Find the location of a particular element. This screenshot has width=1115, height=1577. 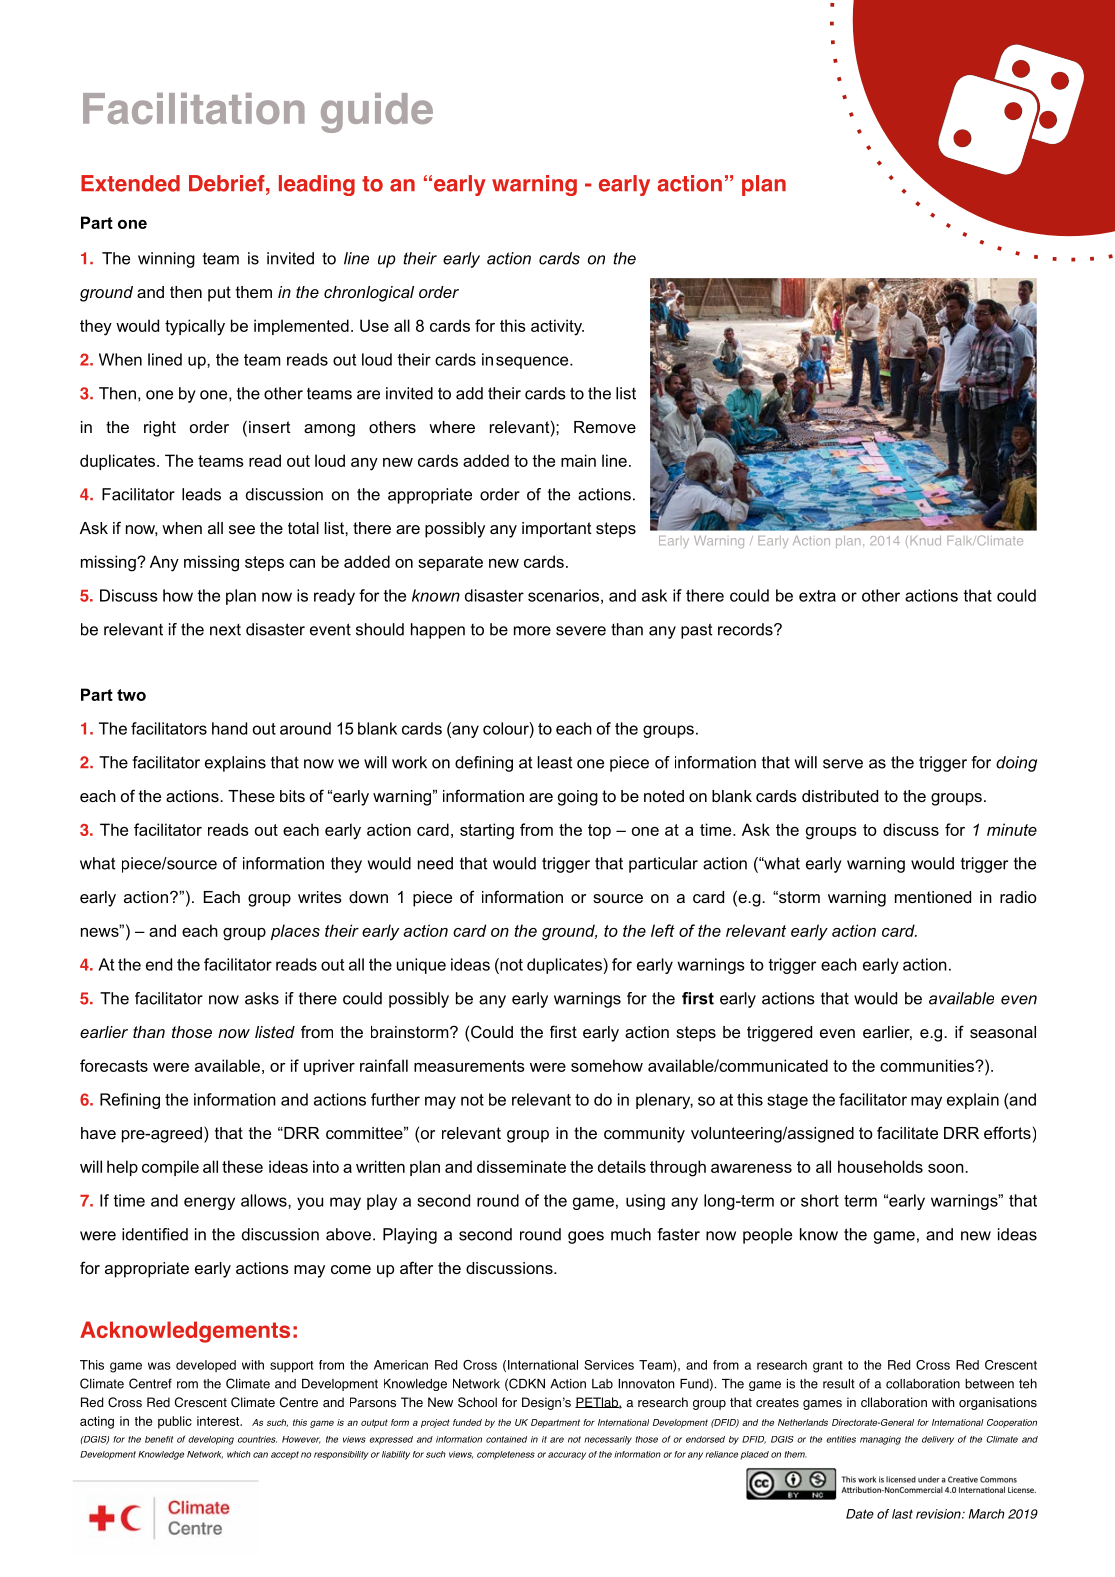

bits is located at coordinates (292, 796).
